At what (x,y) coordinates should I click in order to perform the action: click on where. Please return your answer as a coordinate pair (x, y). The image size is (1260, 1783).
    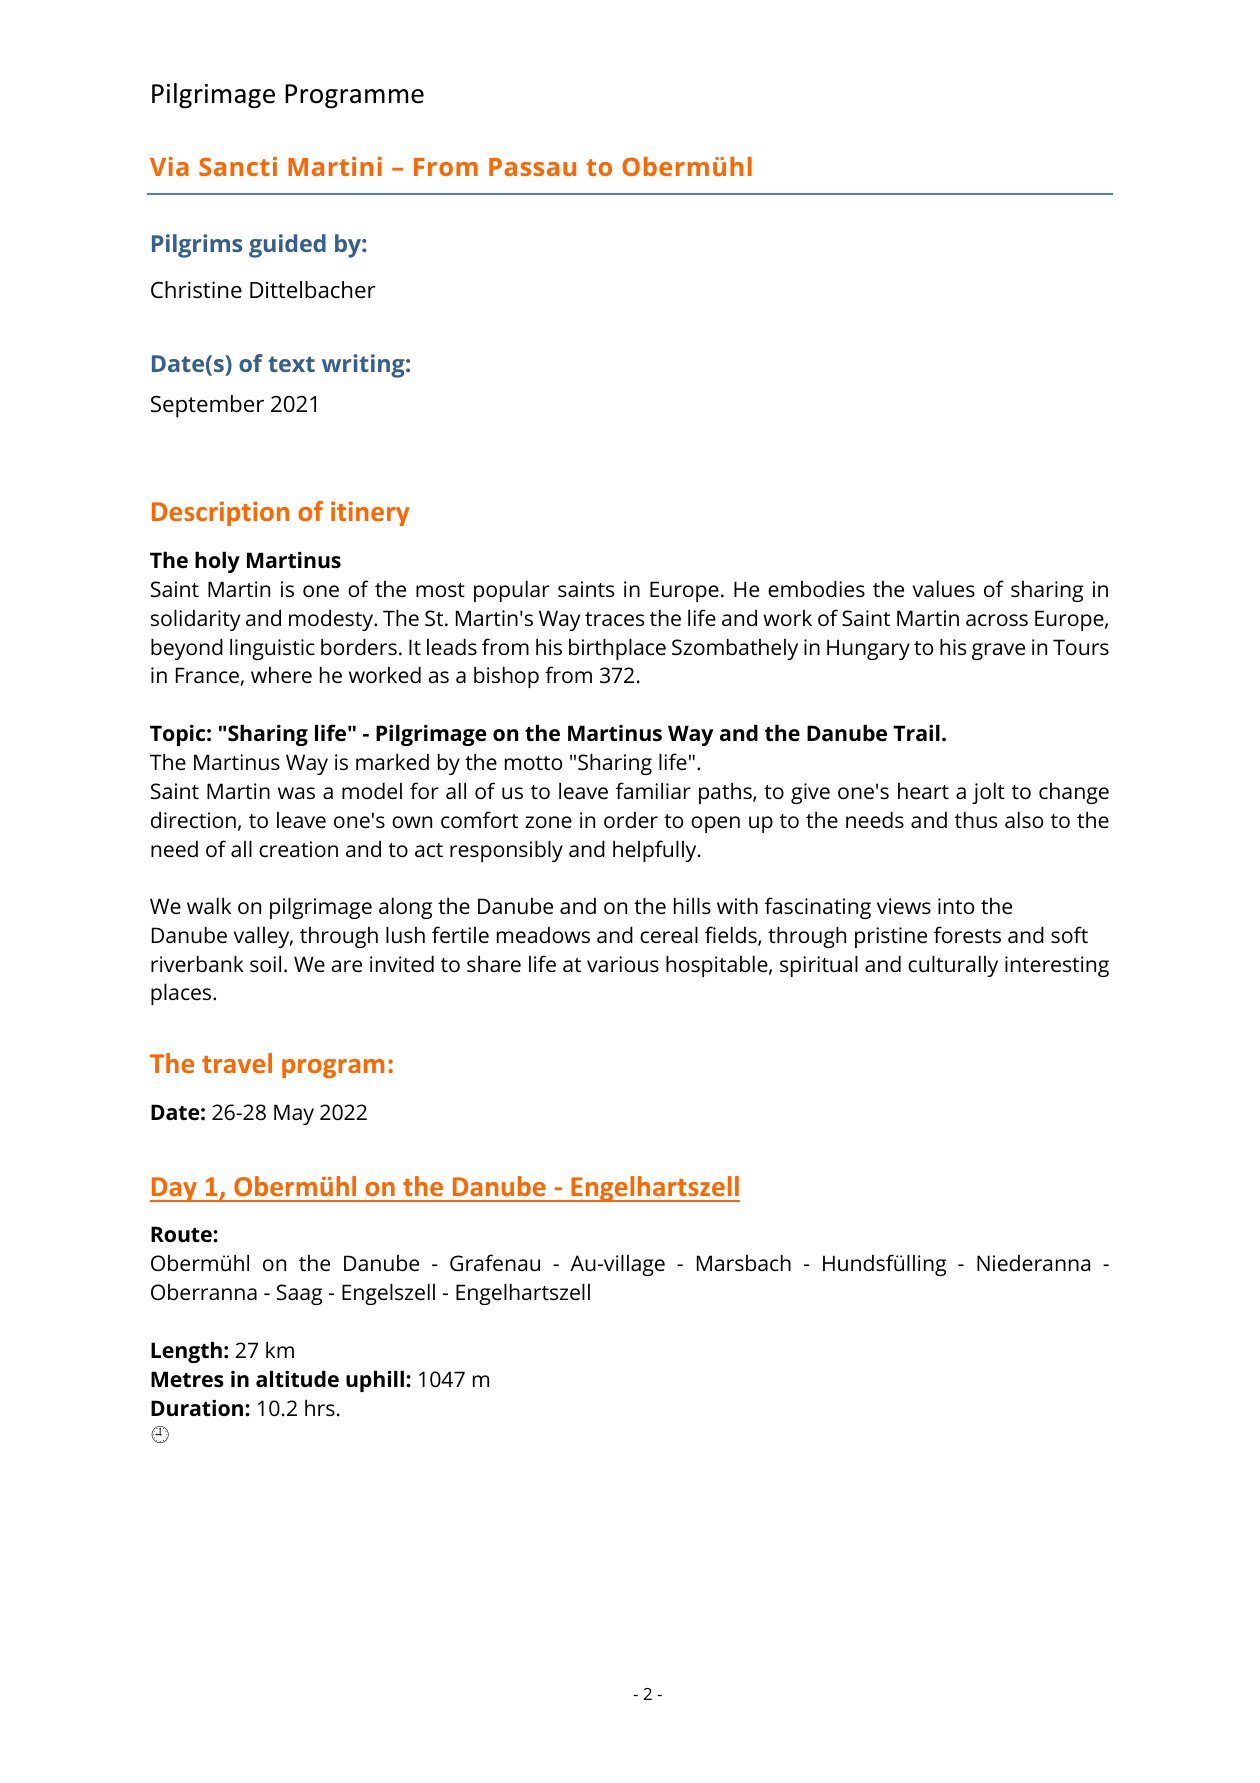
    Looking at the image, I should click on (281, 674).
